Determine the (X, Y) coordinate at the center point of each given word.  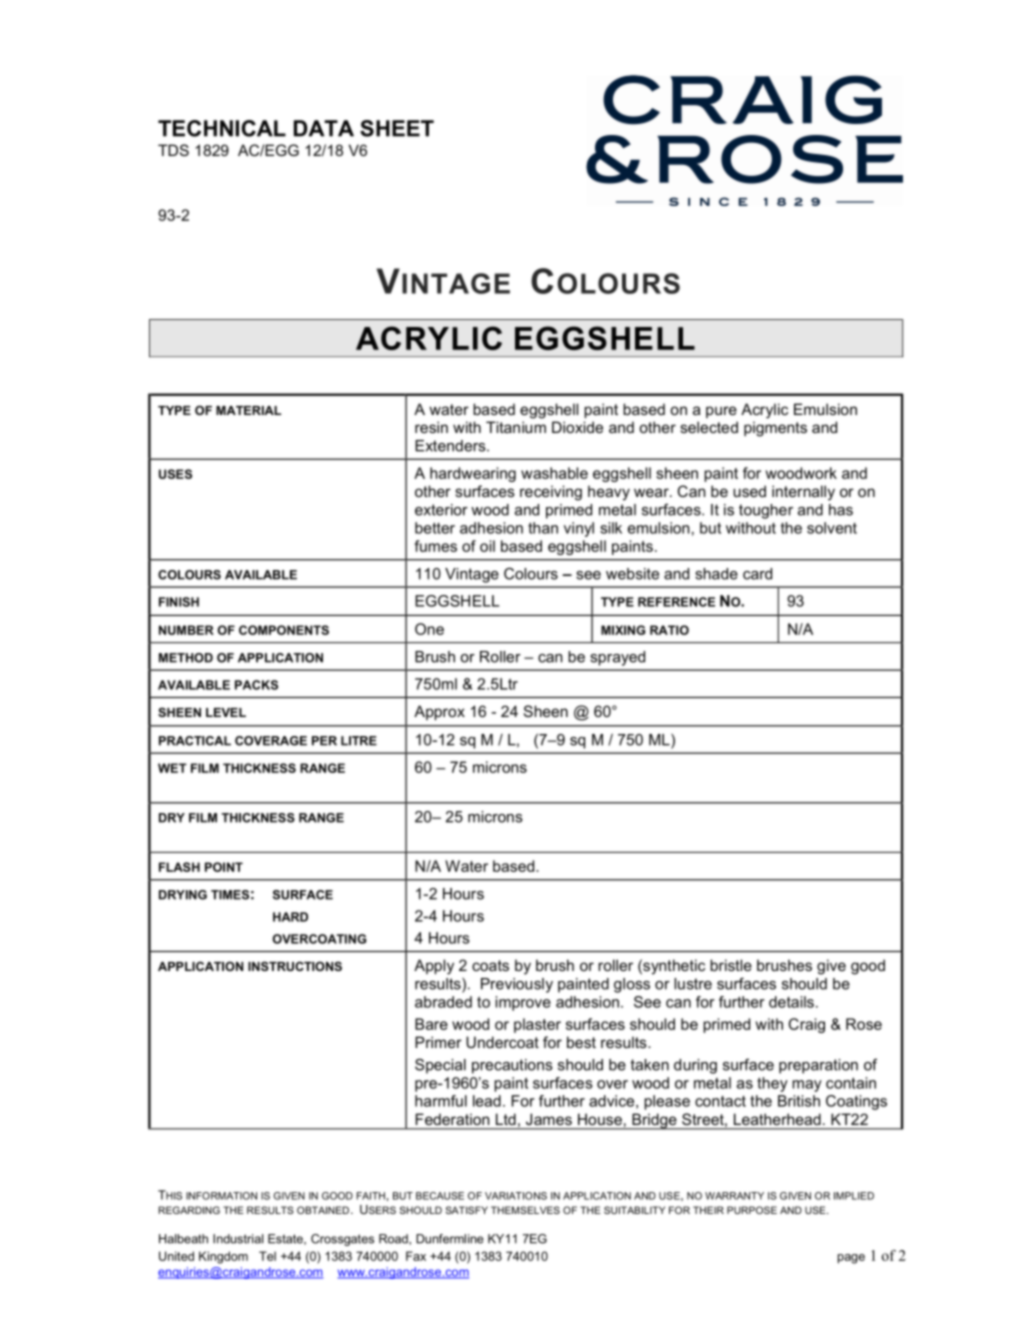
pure (721, 412)
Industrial (238, 1239)
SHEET (397, 128)
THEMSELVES (525, 1210)
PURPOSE (752, 1210)
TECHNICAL (222, 128)
